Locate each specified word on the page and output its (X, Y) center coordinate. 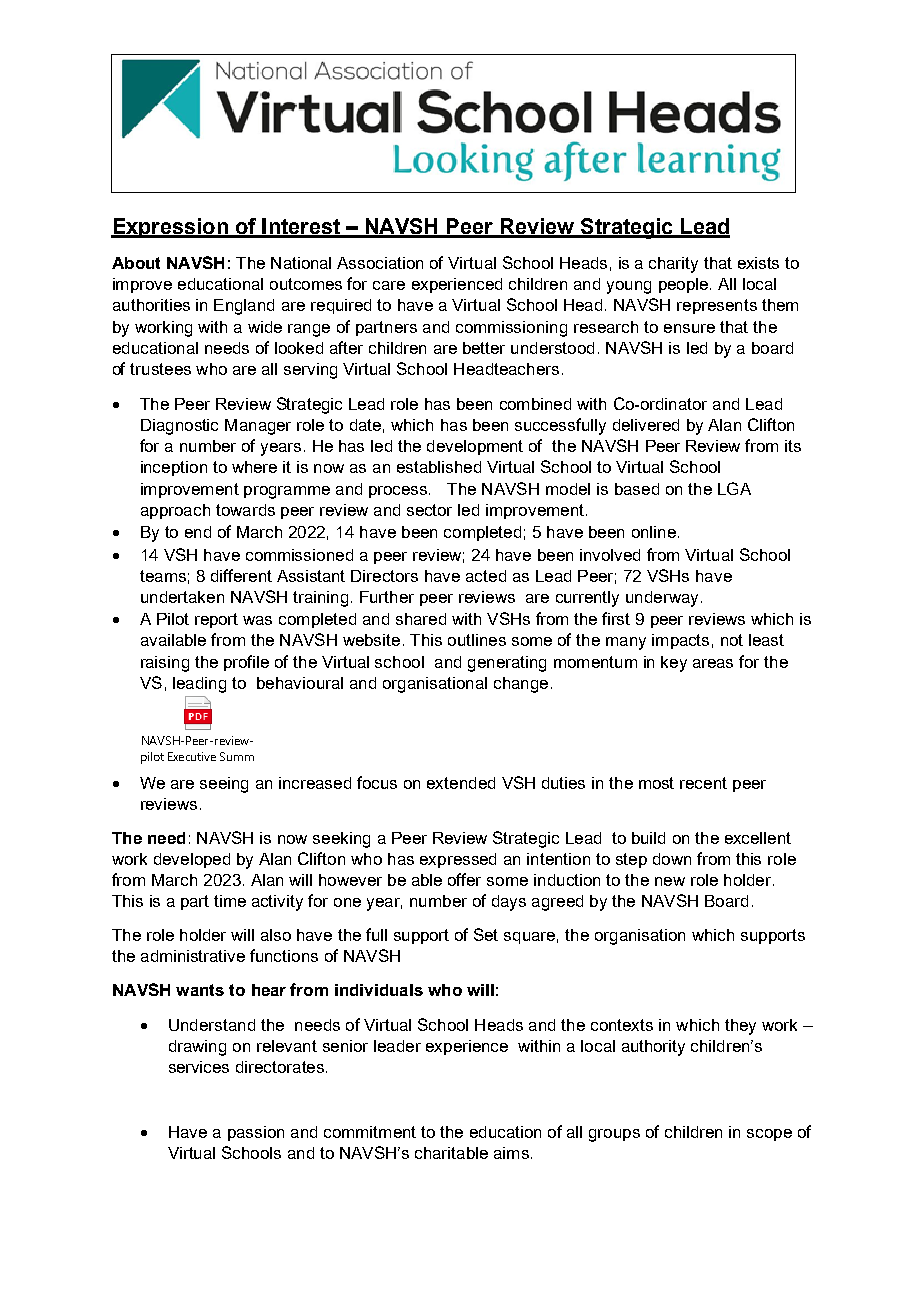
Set (486, 934)
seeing (224, 785)
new (670, 881)
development (475, 447)
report (216, 620)
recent (703, 783)
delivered (646, 425)
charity (673, 265)
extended (461, 783)
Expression (170, 228)
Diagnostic (179, 427)
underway (662, 599)
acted (486, 576)
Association (380, 263)
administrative (193, 956)
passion (256, 1133)
